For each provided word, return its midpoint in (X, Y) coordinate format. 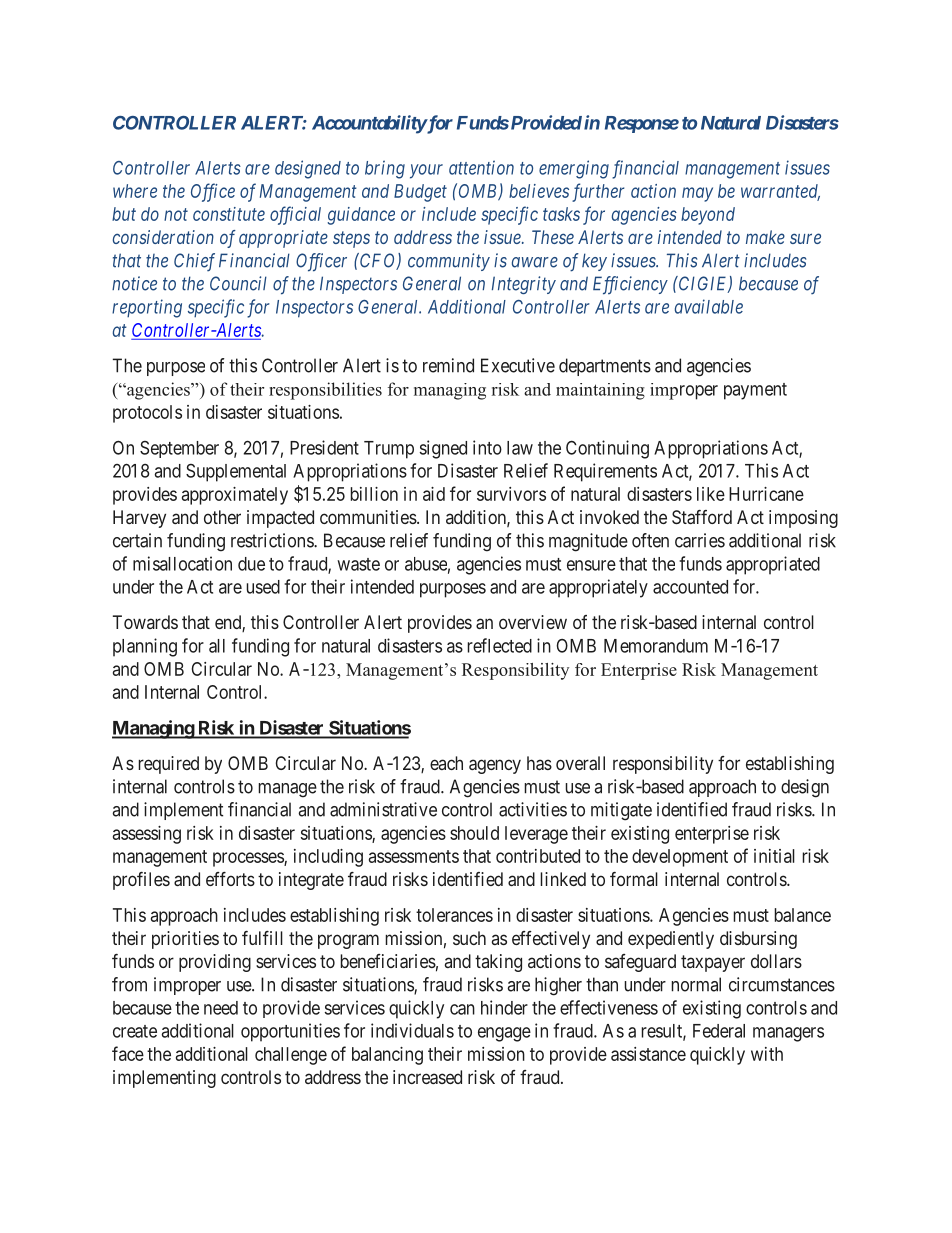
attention (481, 167)
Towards (145, 622)
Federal (719, 1031)
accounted (690, 587)
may (697, 194)
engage (504, 1034)
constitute (229, 214)
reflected (499, 645)
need (221, 1008)
